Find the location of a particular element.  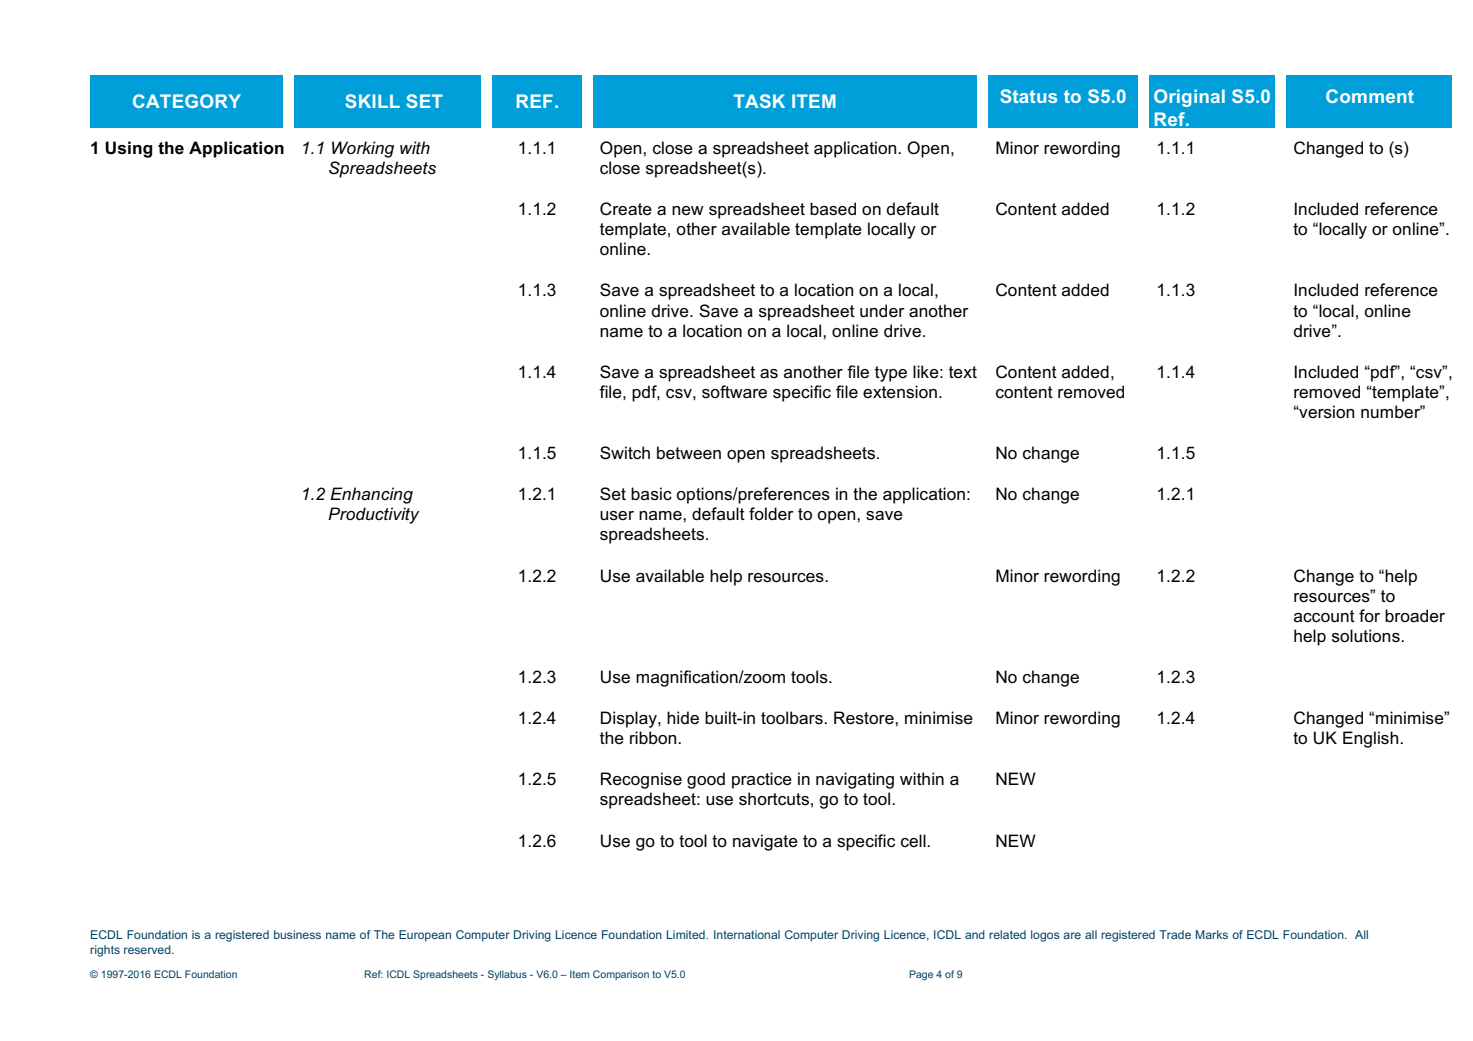

CATEGORY is located at coordinates (187, 101).
